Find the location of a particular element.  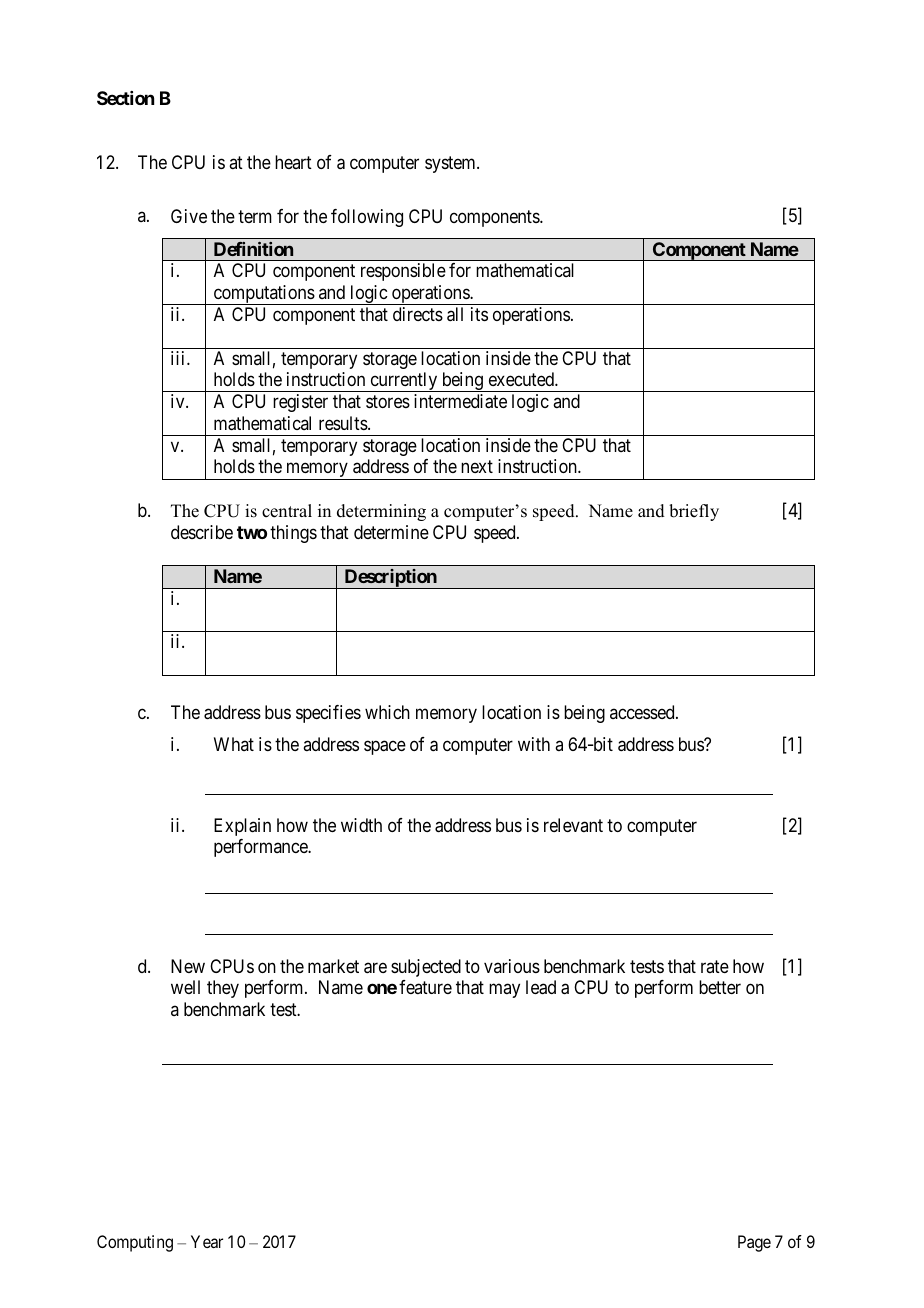

Section is located at coordinates (125, 98).
